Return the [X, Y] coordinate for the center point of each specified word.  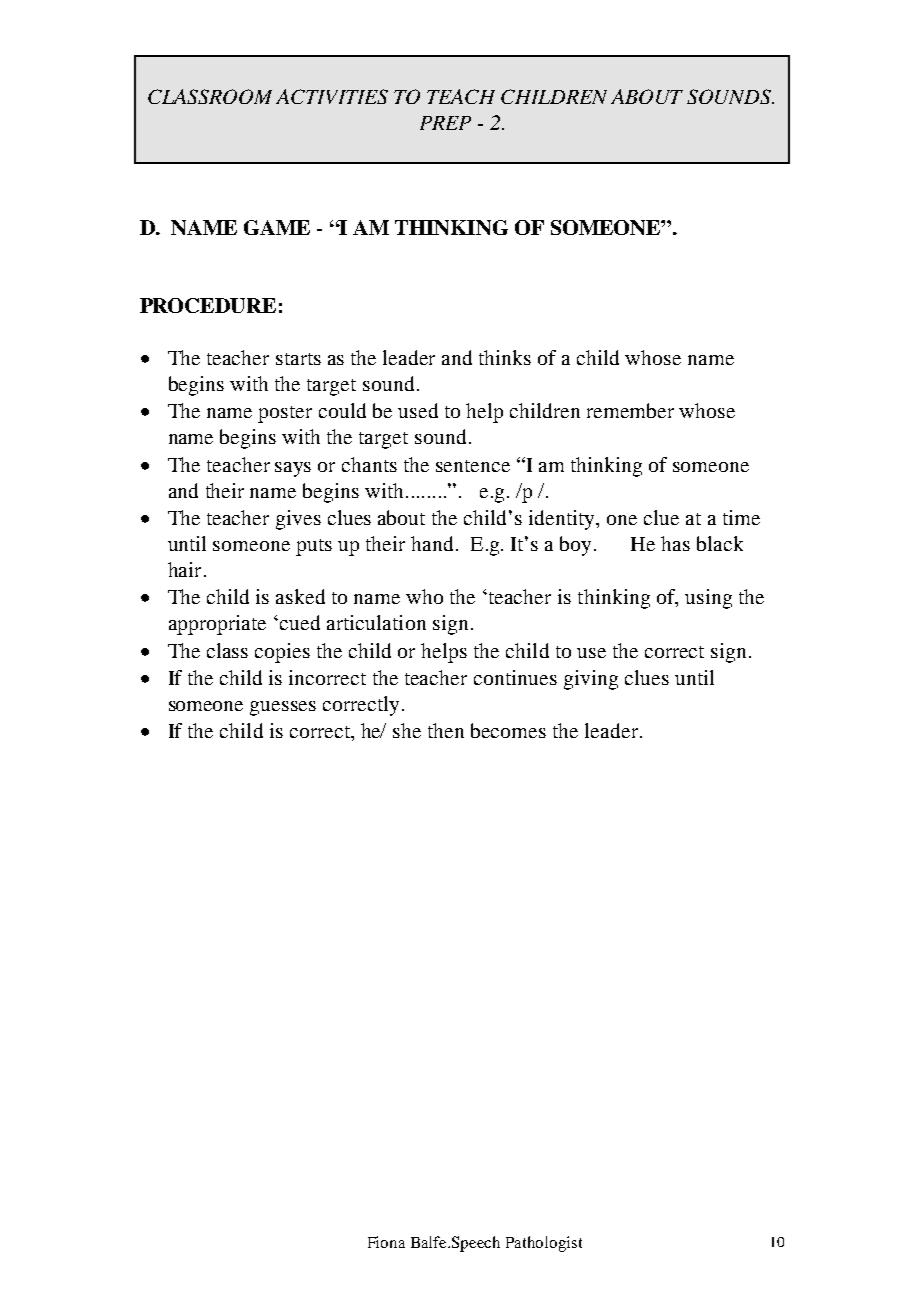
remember [630, 410]
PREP [445, 123]
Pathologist [544, 1244]
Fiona [386, 1242]
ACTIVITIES [332, 96]
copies [282, 653]
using [708, 599]
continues [515, 677]
